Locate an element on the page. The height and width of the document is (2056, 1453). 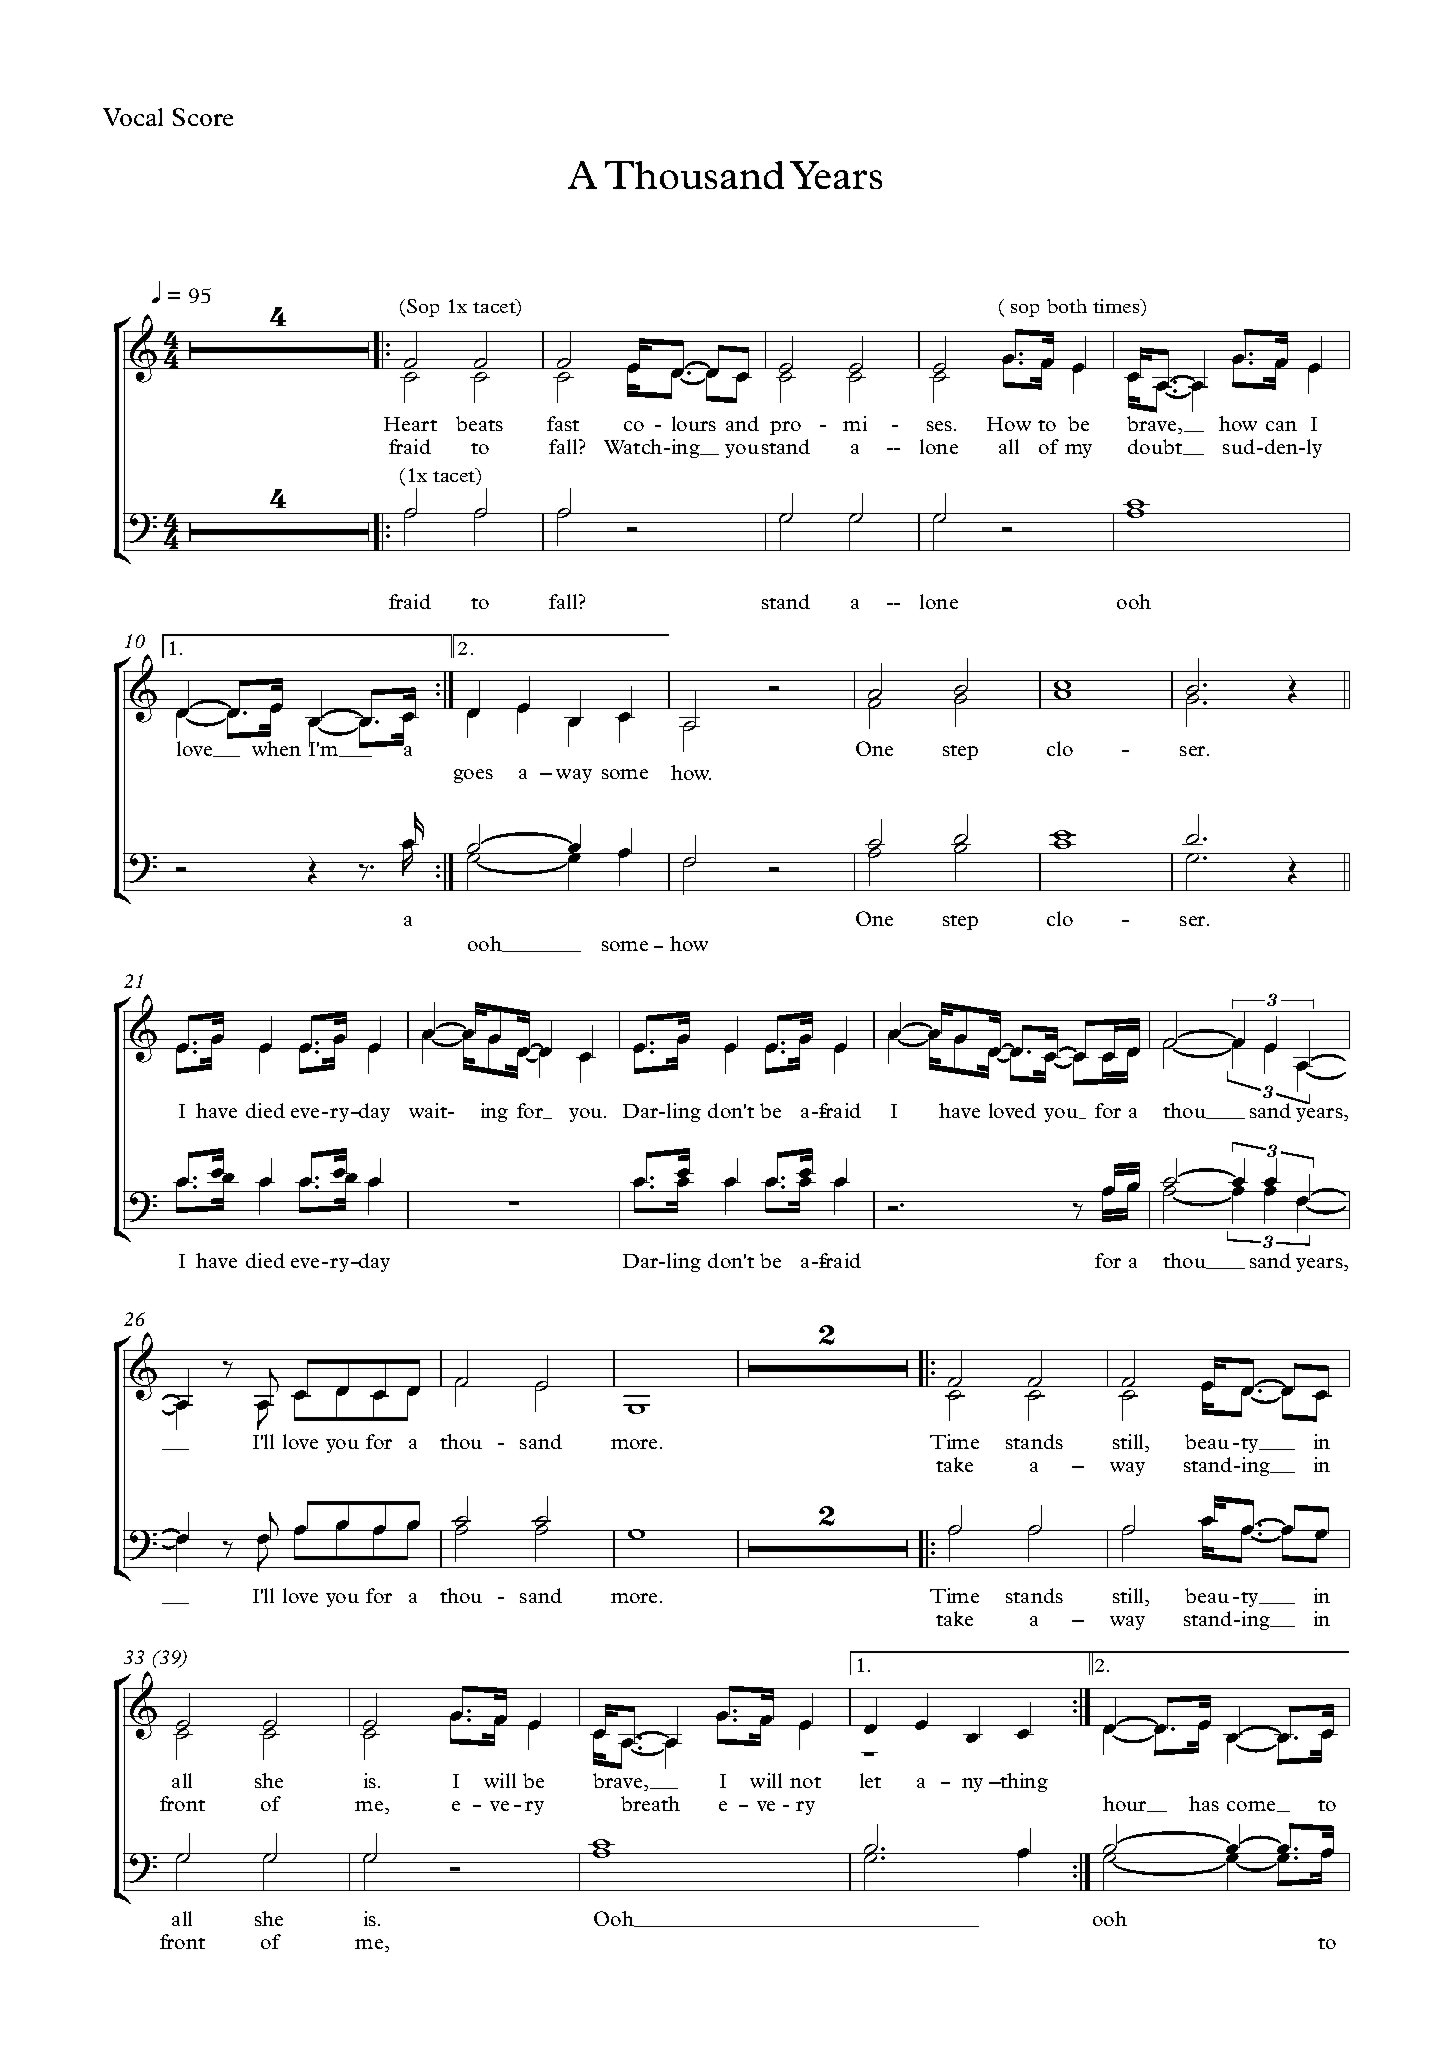
pro is located at coordinates (785, 428).
